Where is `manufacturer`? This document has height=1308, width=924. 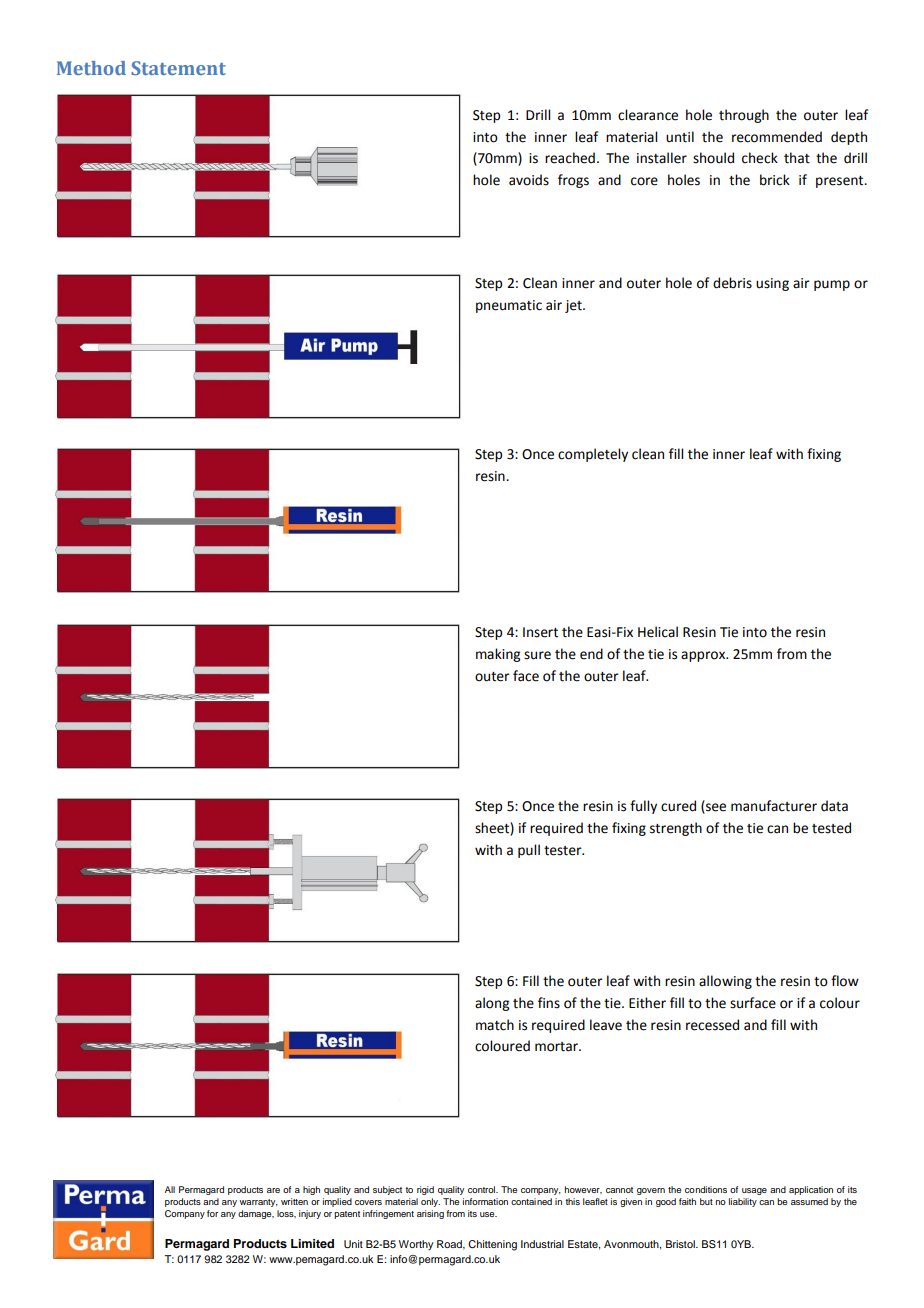
manufacturer is located at coordinates (774, 806).
